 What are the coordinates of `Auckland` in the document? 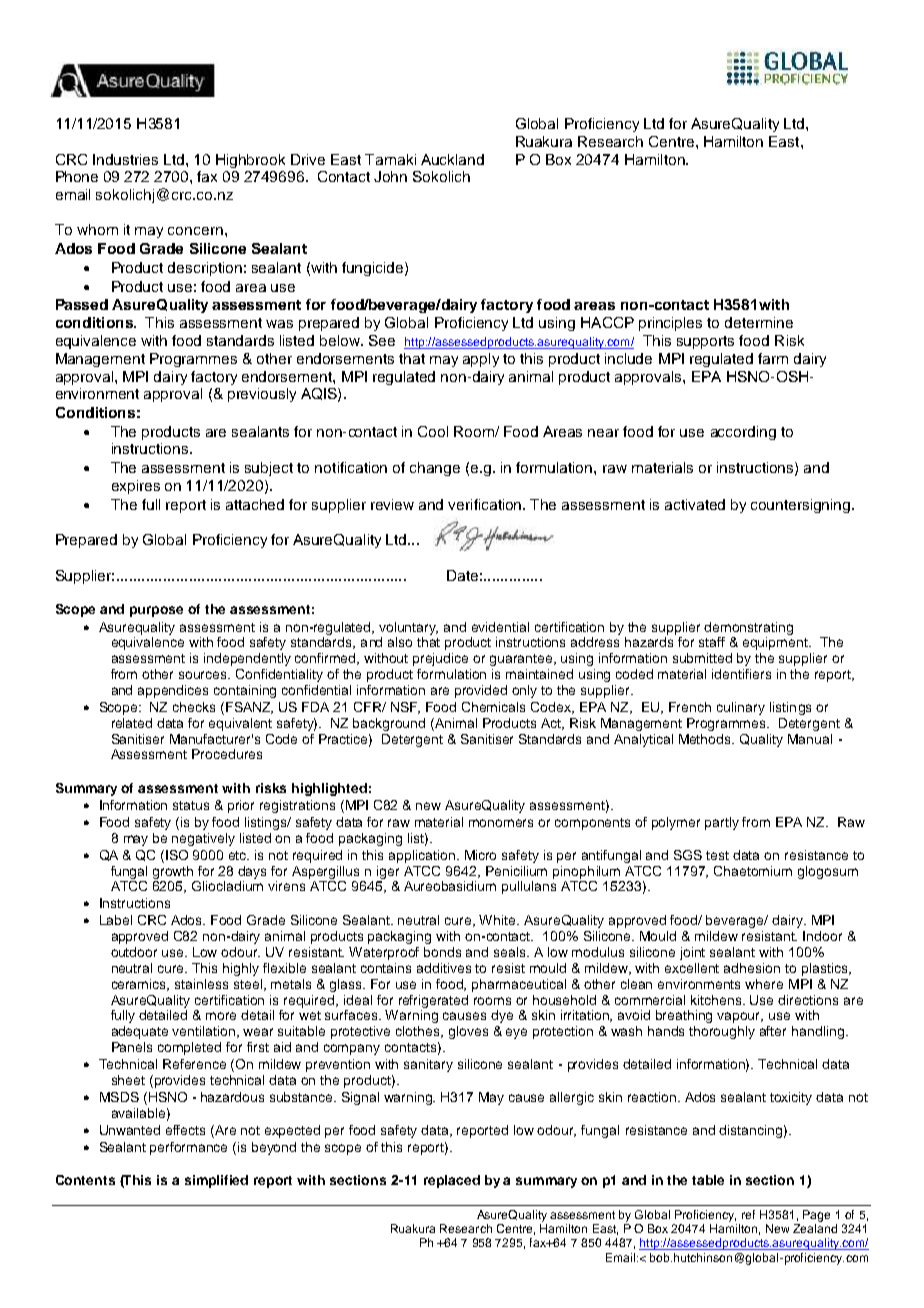 It's located at (452, 159).
